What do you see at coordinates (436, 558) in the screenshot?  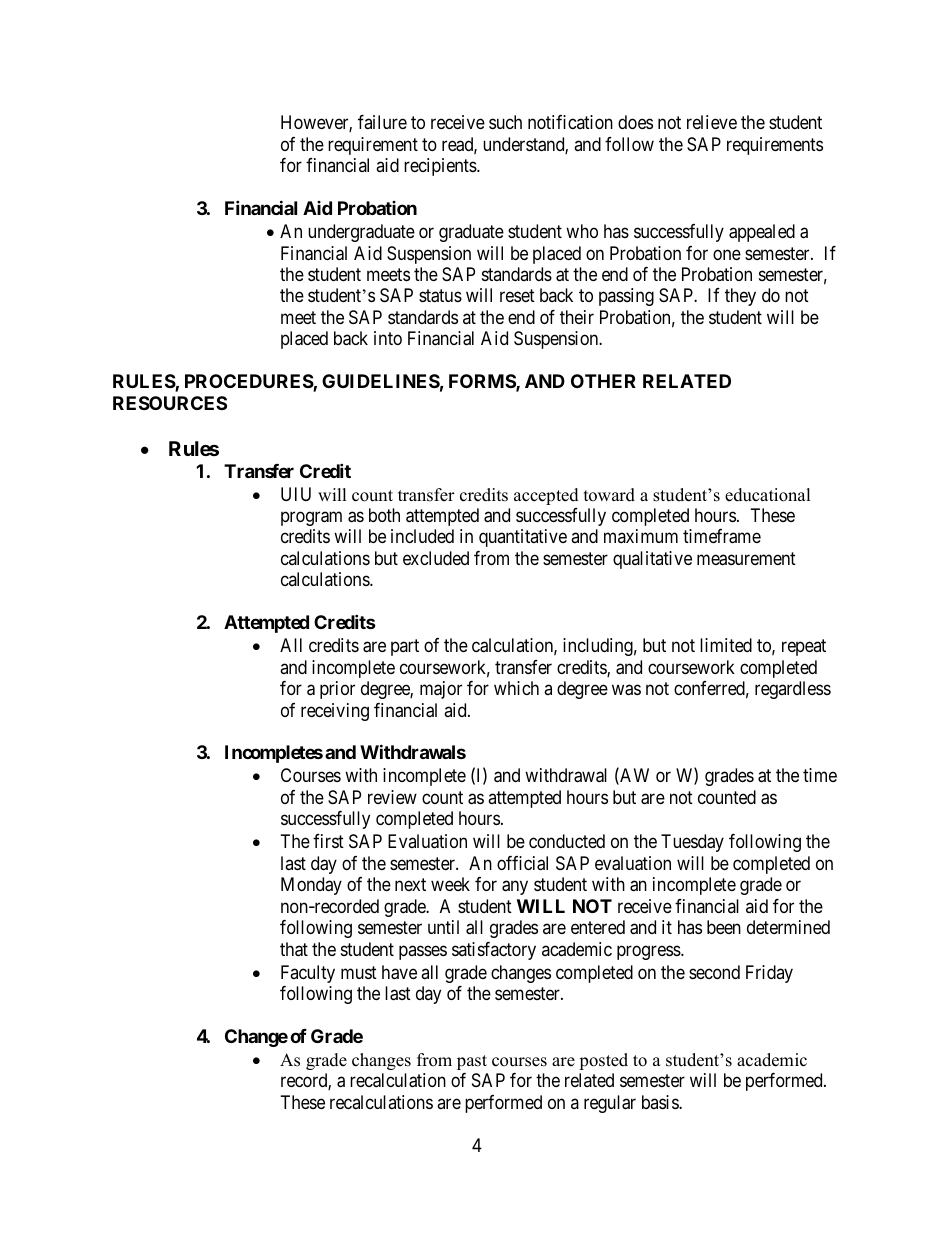 I see `excluded` at bounding box center [436, 558].
